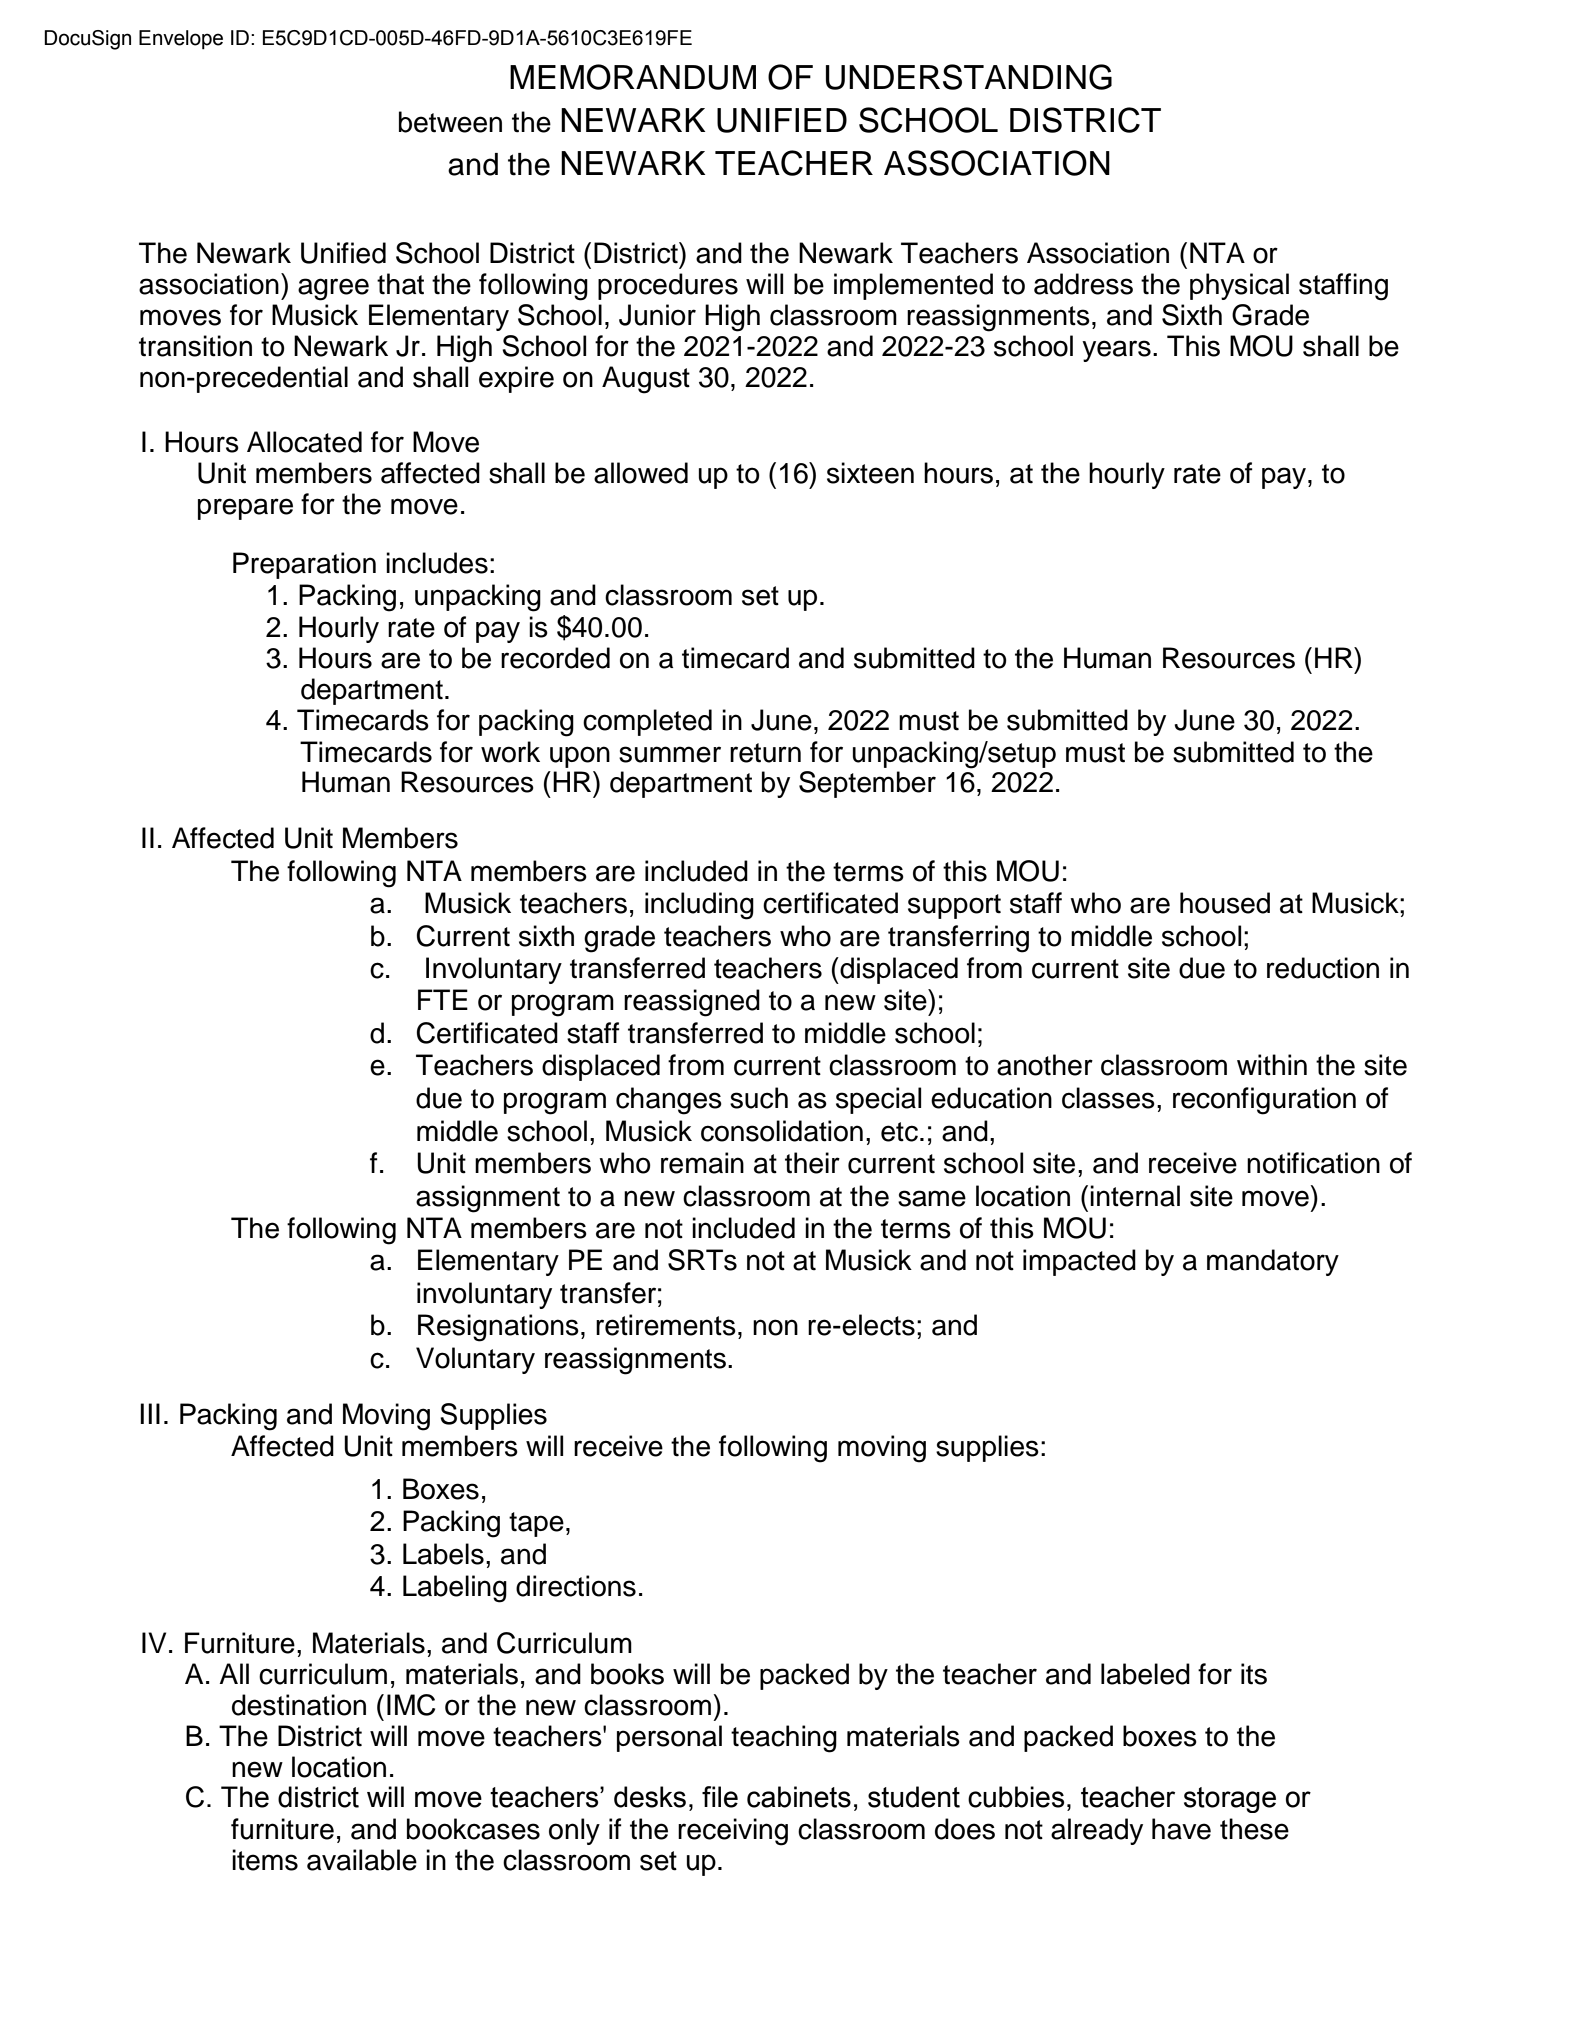  What do you see at coordinates (1135, 1196) in the screenshot?
I see `internal` at bounding box center [1135, 1196].
